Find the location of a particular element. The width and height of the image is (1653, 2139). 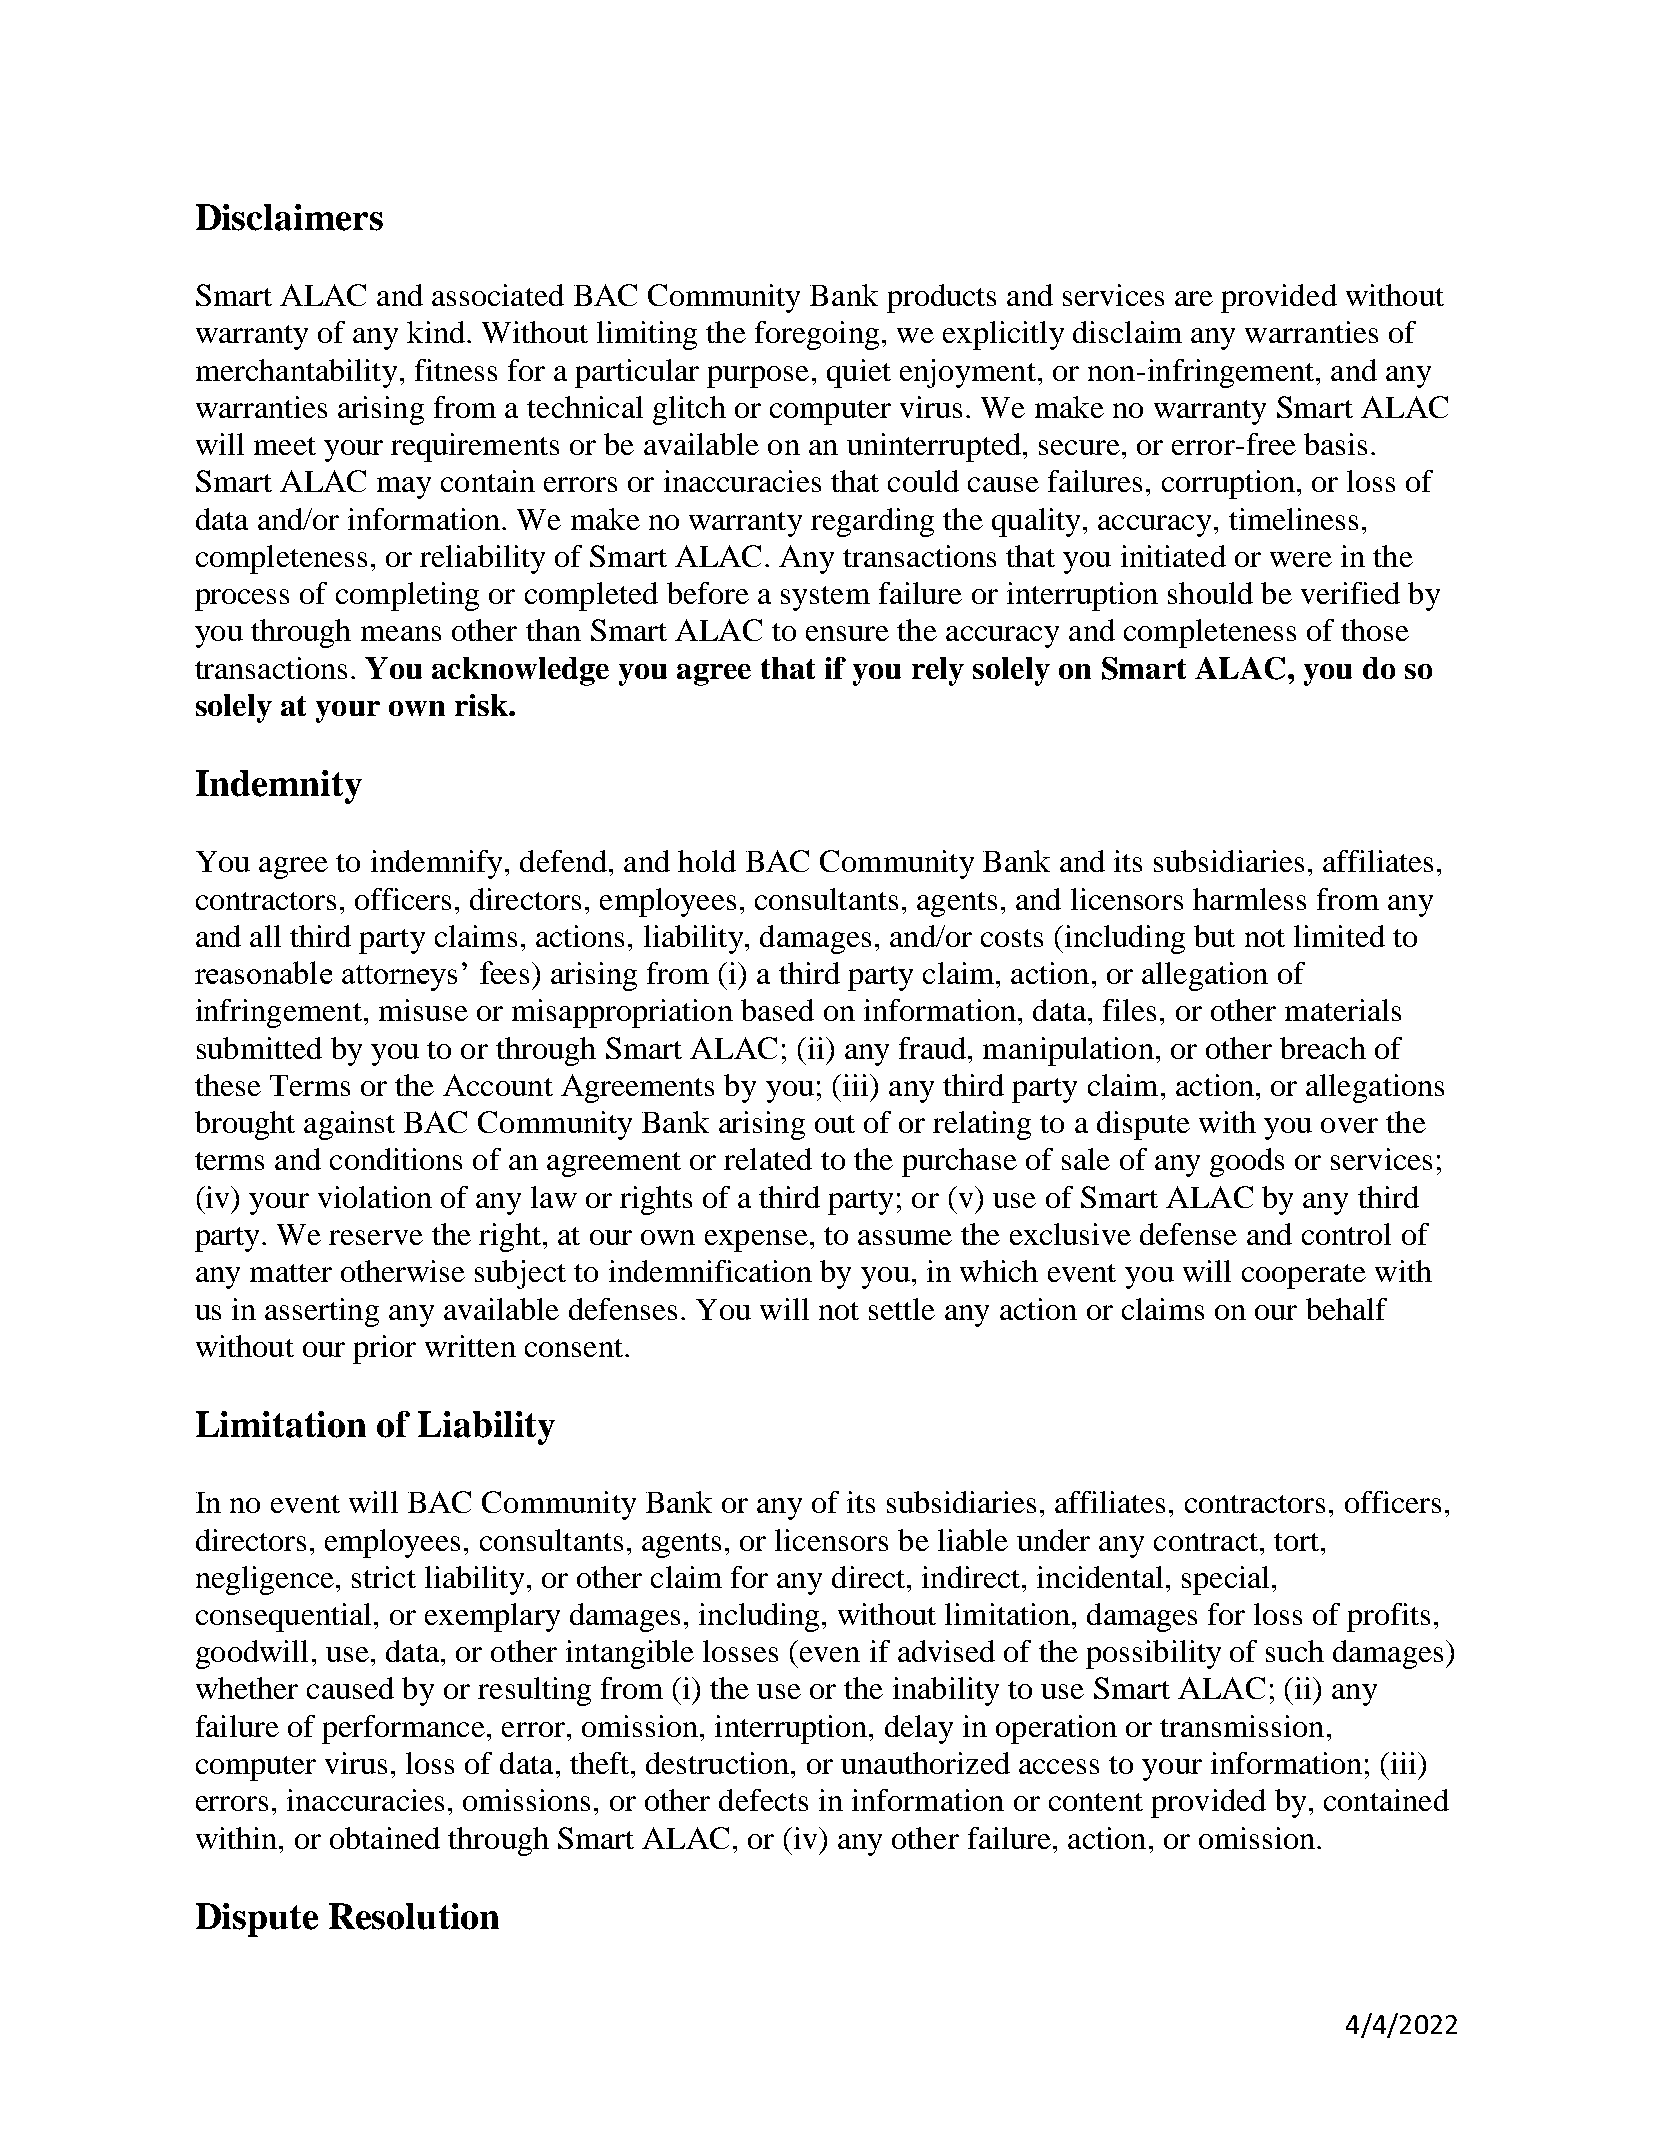

foregoing is located at coordinates (817, 335).
